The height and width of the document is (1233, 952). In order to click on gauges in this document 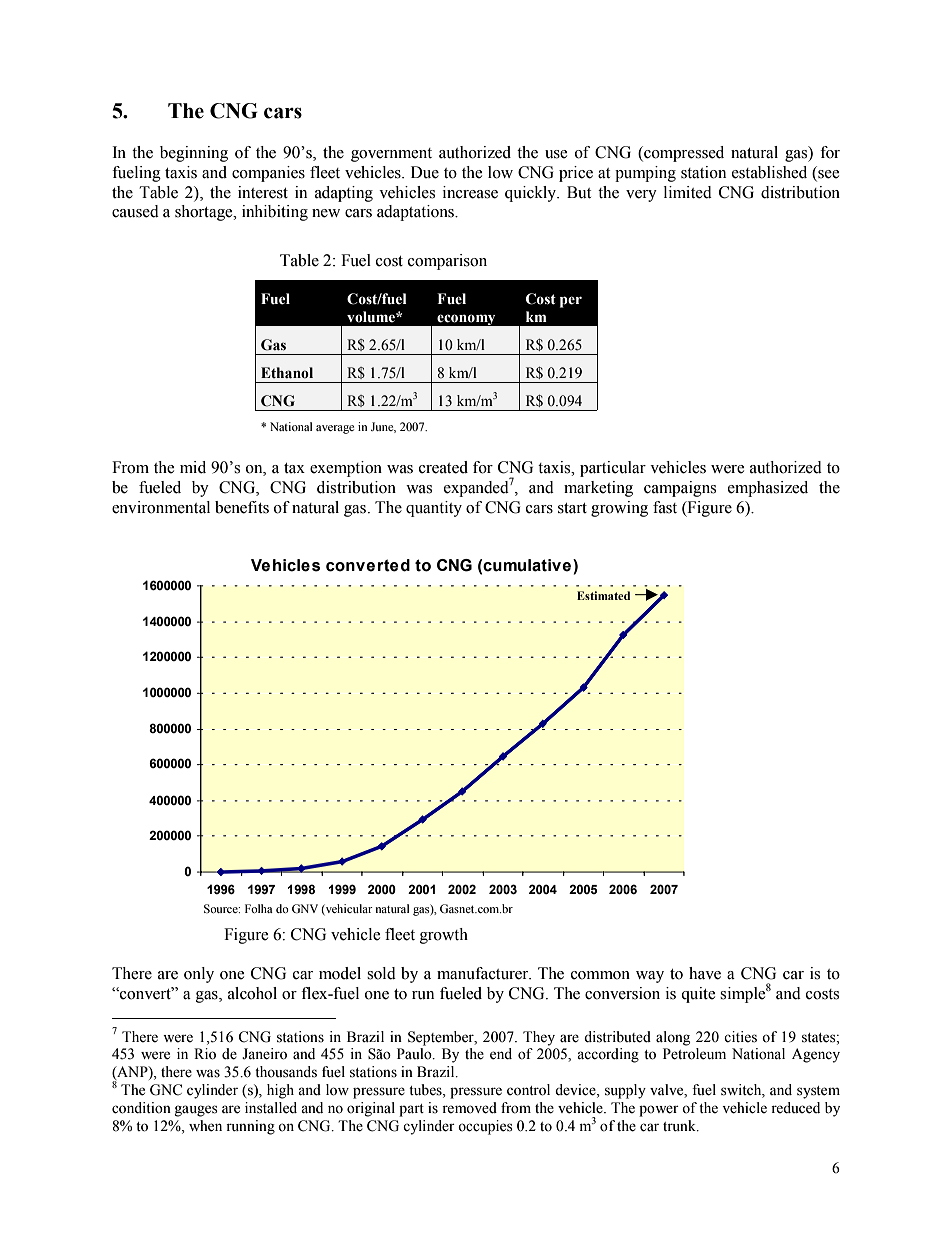, I will do `click(196, 1111)`.
